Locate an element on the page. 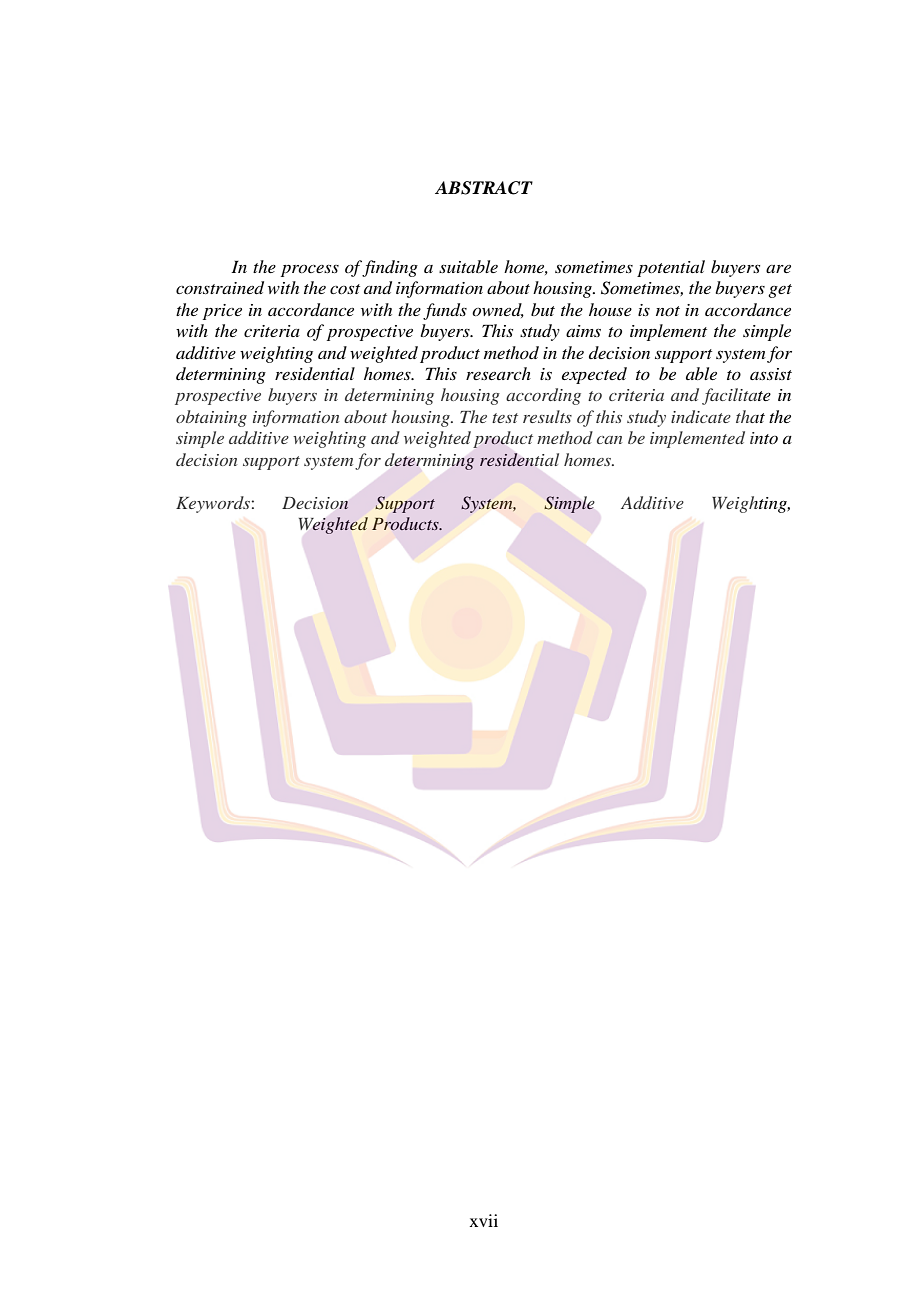 The height and width of the document is (1308, 924). can is located at coordinates (609, 440).
